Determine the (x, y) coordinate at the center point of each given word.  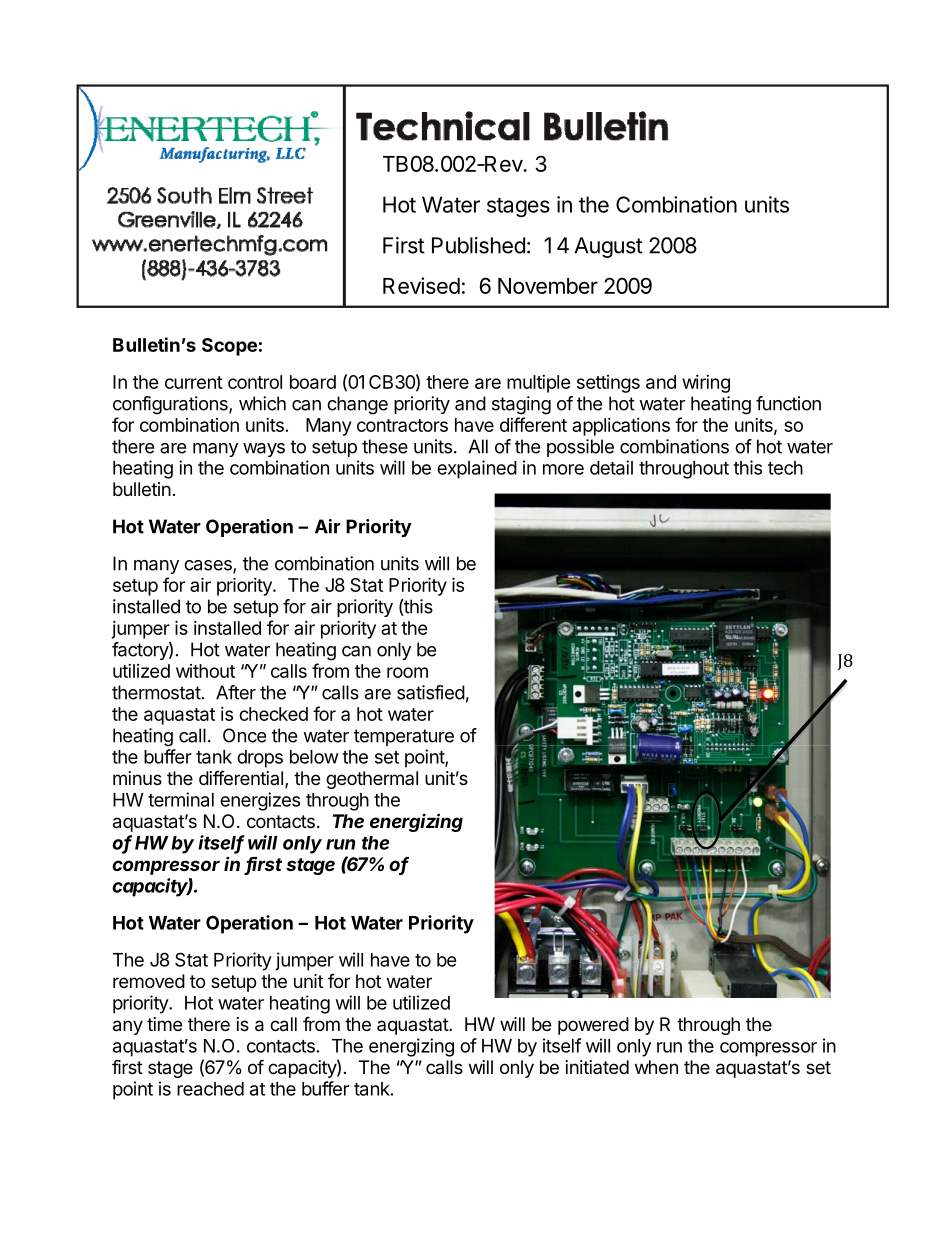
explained (477, 469)
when (656, 1067)
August (609, 247)
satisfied (431, 692)
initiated (597, 1067)
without (205, 671)
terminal (181, 799)
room (407, 672)
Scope (229, 347)
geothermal (372, 780)
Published (478, 245)
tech (785, 468)
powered (593, 1026)
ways (264, 450)
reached (210, 1089)
